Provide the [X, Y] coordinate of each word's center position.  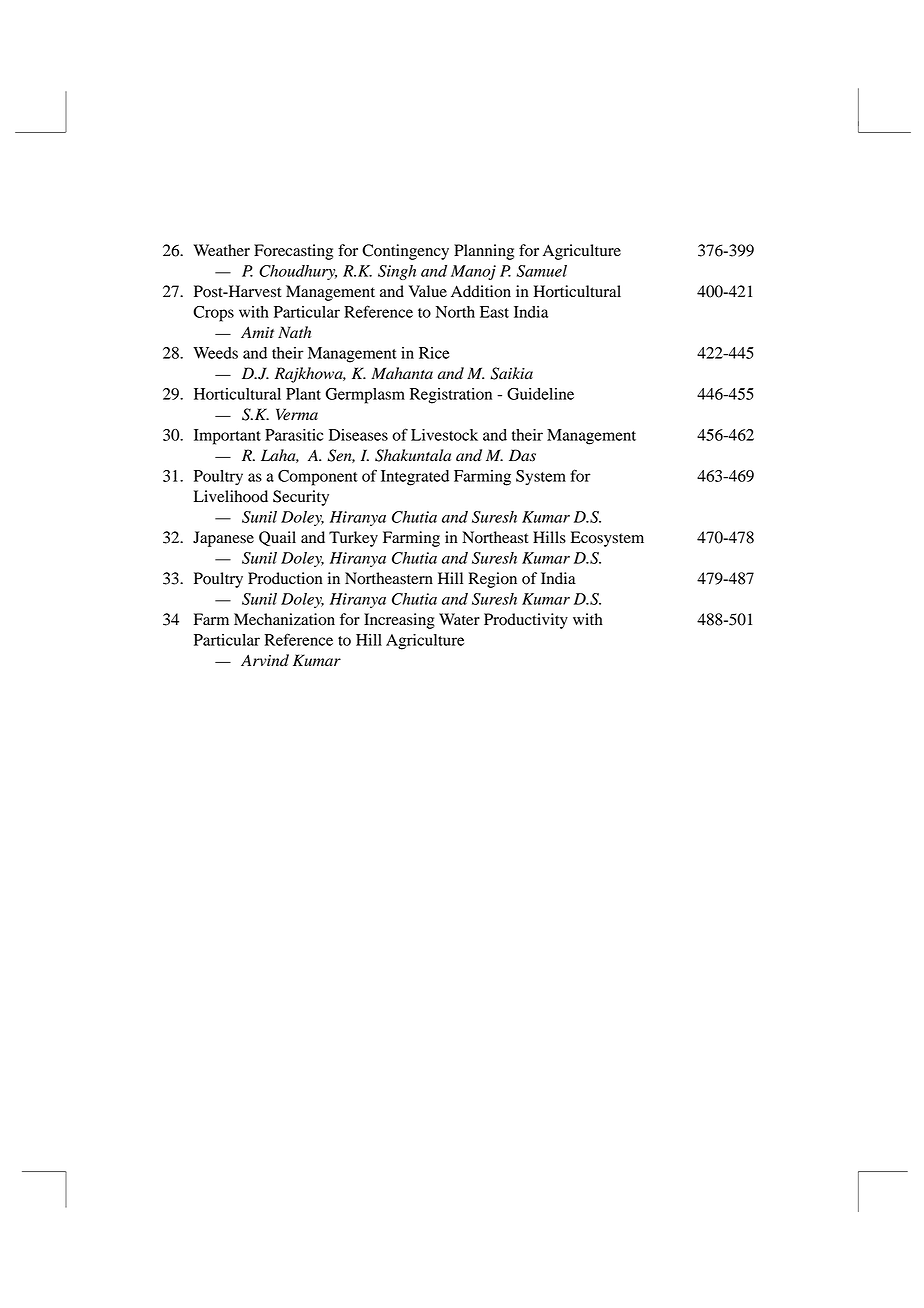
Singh [397, 272]
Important [227, 437]
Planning [484, 252]
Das [522, 455]
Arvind [265, 660]
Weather [222, 250]
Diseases [358, 435]
